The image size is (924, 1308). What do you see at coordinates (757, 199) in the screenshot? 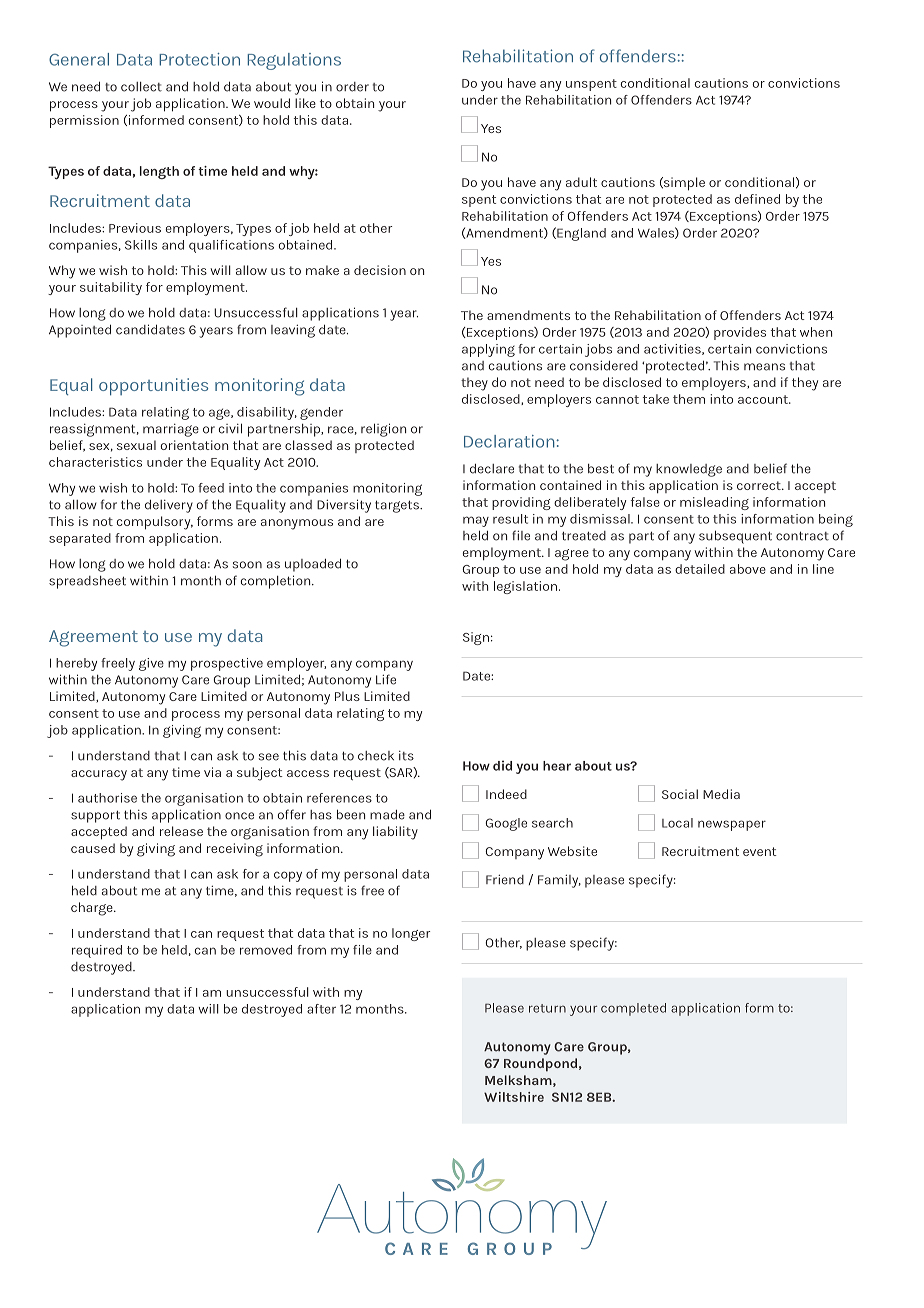
I see `defined` at bounding box center [757, 199].
